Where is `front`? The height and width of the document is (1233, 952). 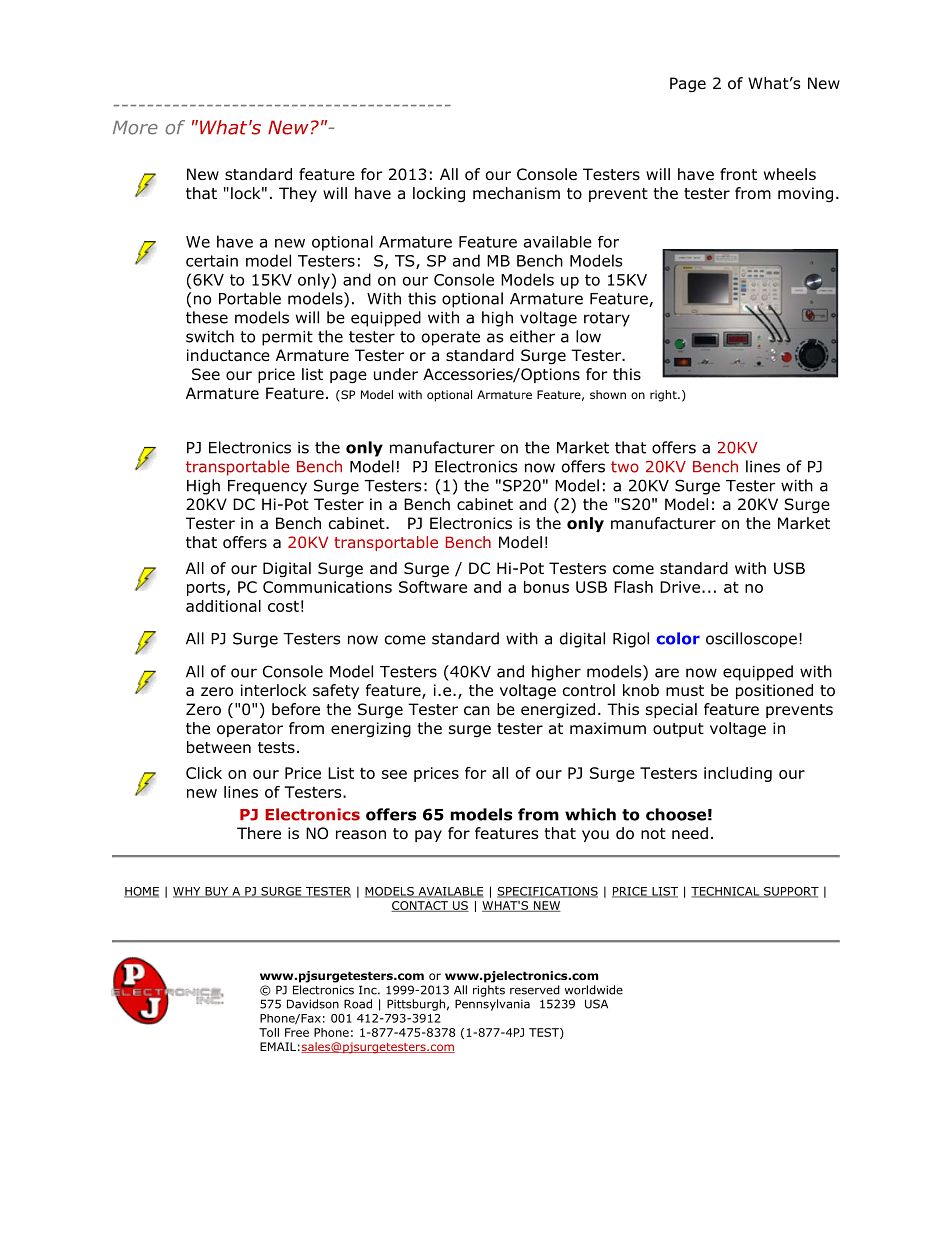
front is located at coordinates (738, 174).
